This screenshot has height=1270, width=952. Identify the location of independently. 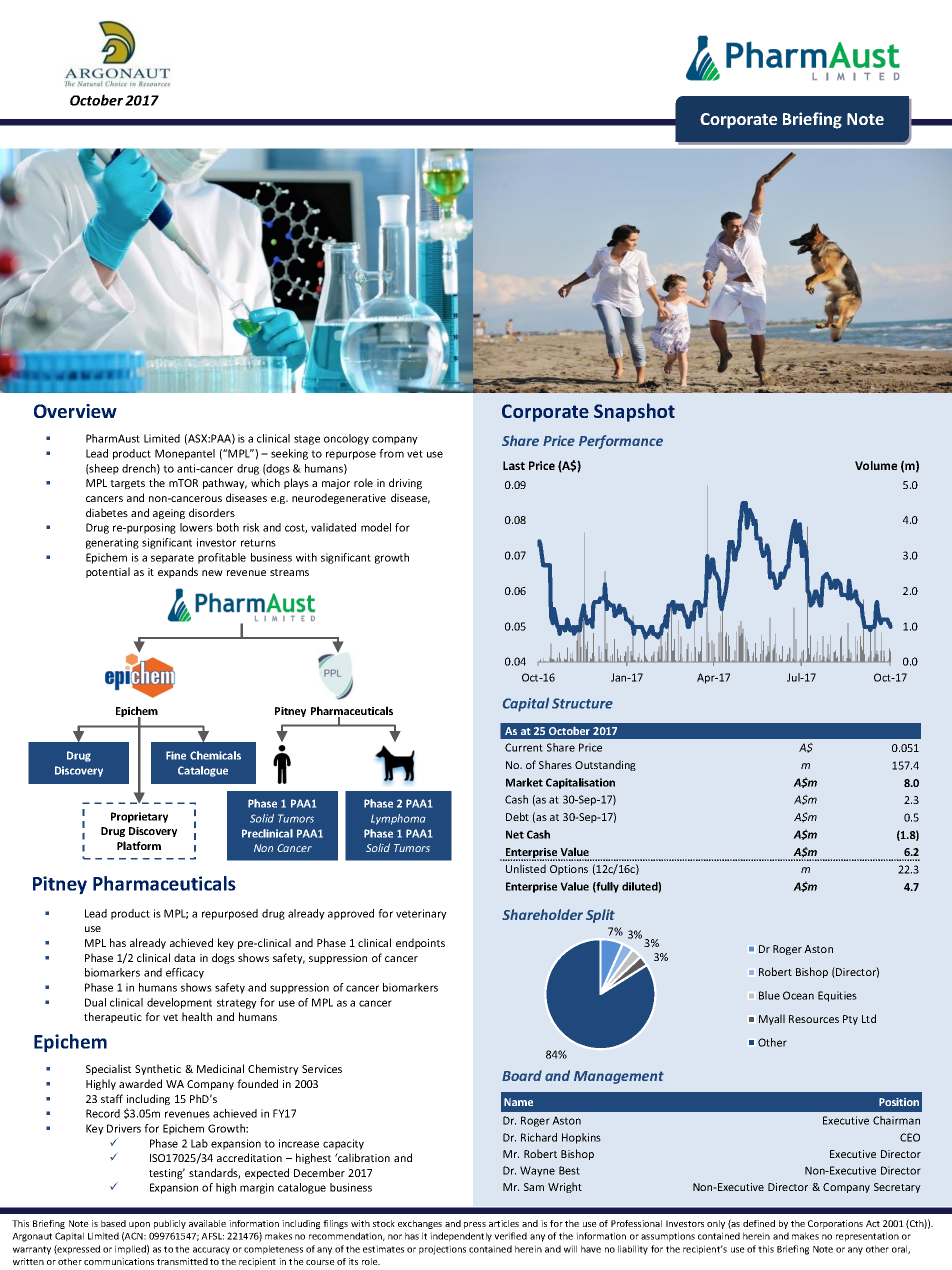
(461, 1237).
